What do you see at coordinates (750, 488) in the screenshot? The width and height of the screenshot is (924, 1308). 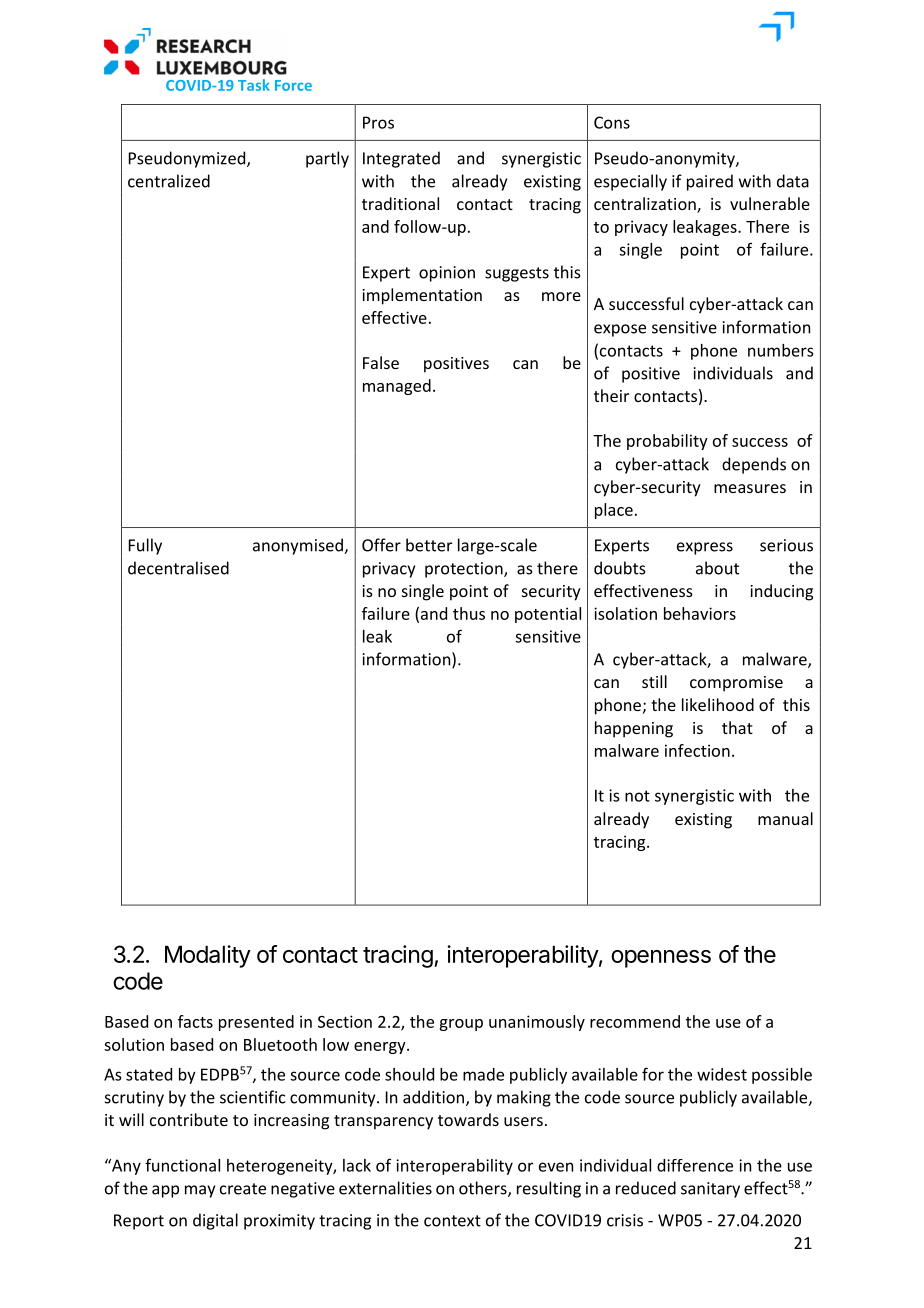 I see `measures` at bounding box center [750, 488].
